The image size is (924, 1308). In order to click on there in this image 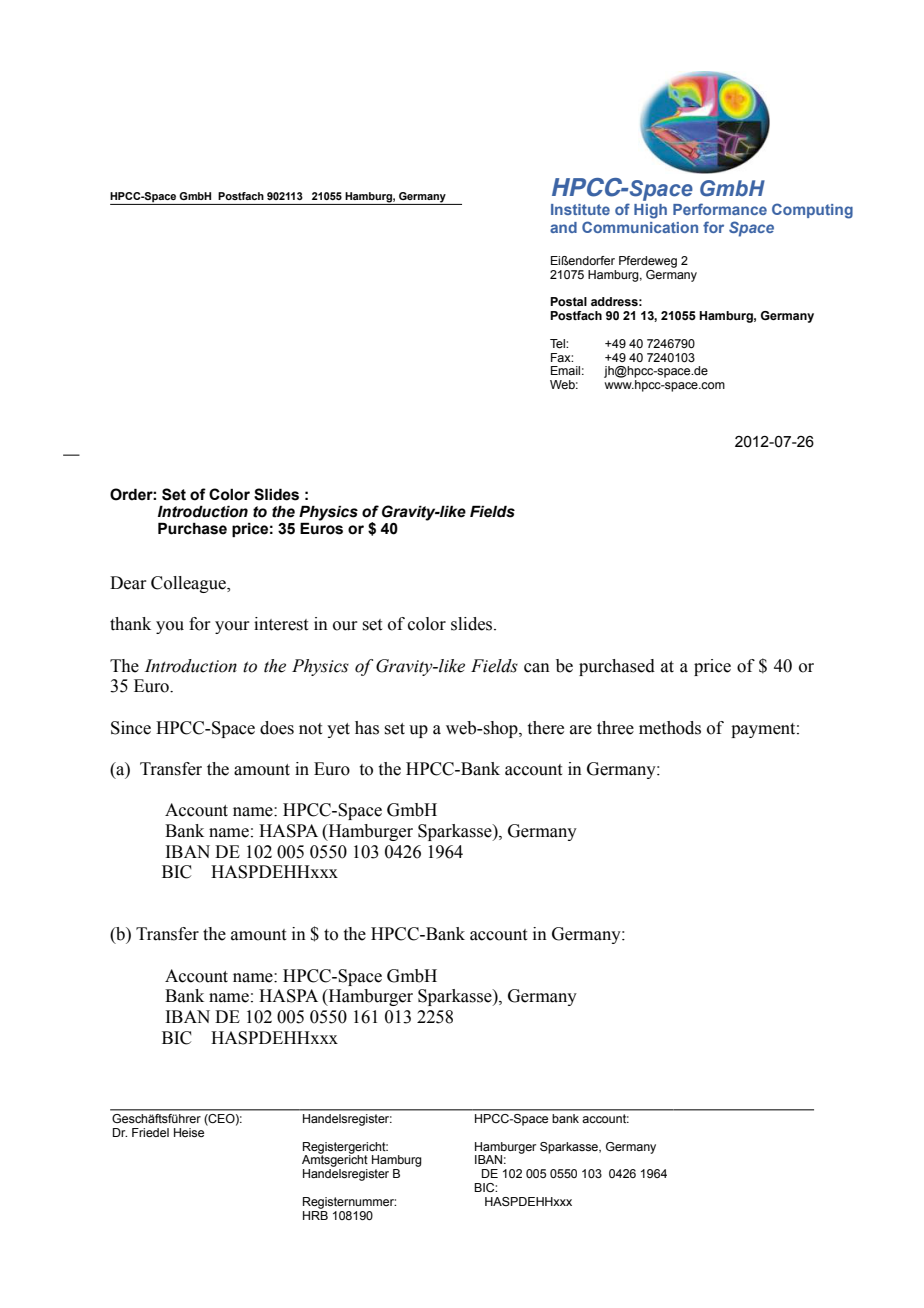, I will do `click(546, 728)`.
